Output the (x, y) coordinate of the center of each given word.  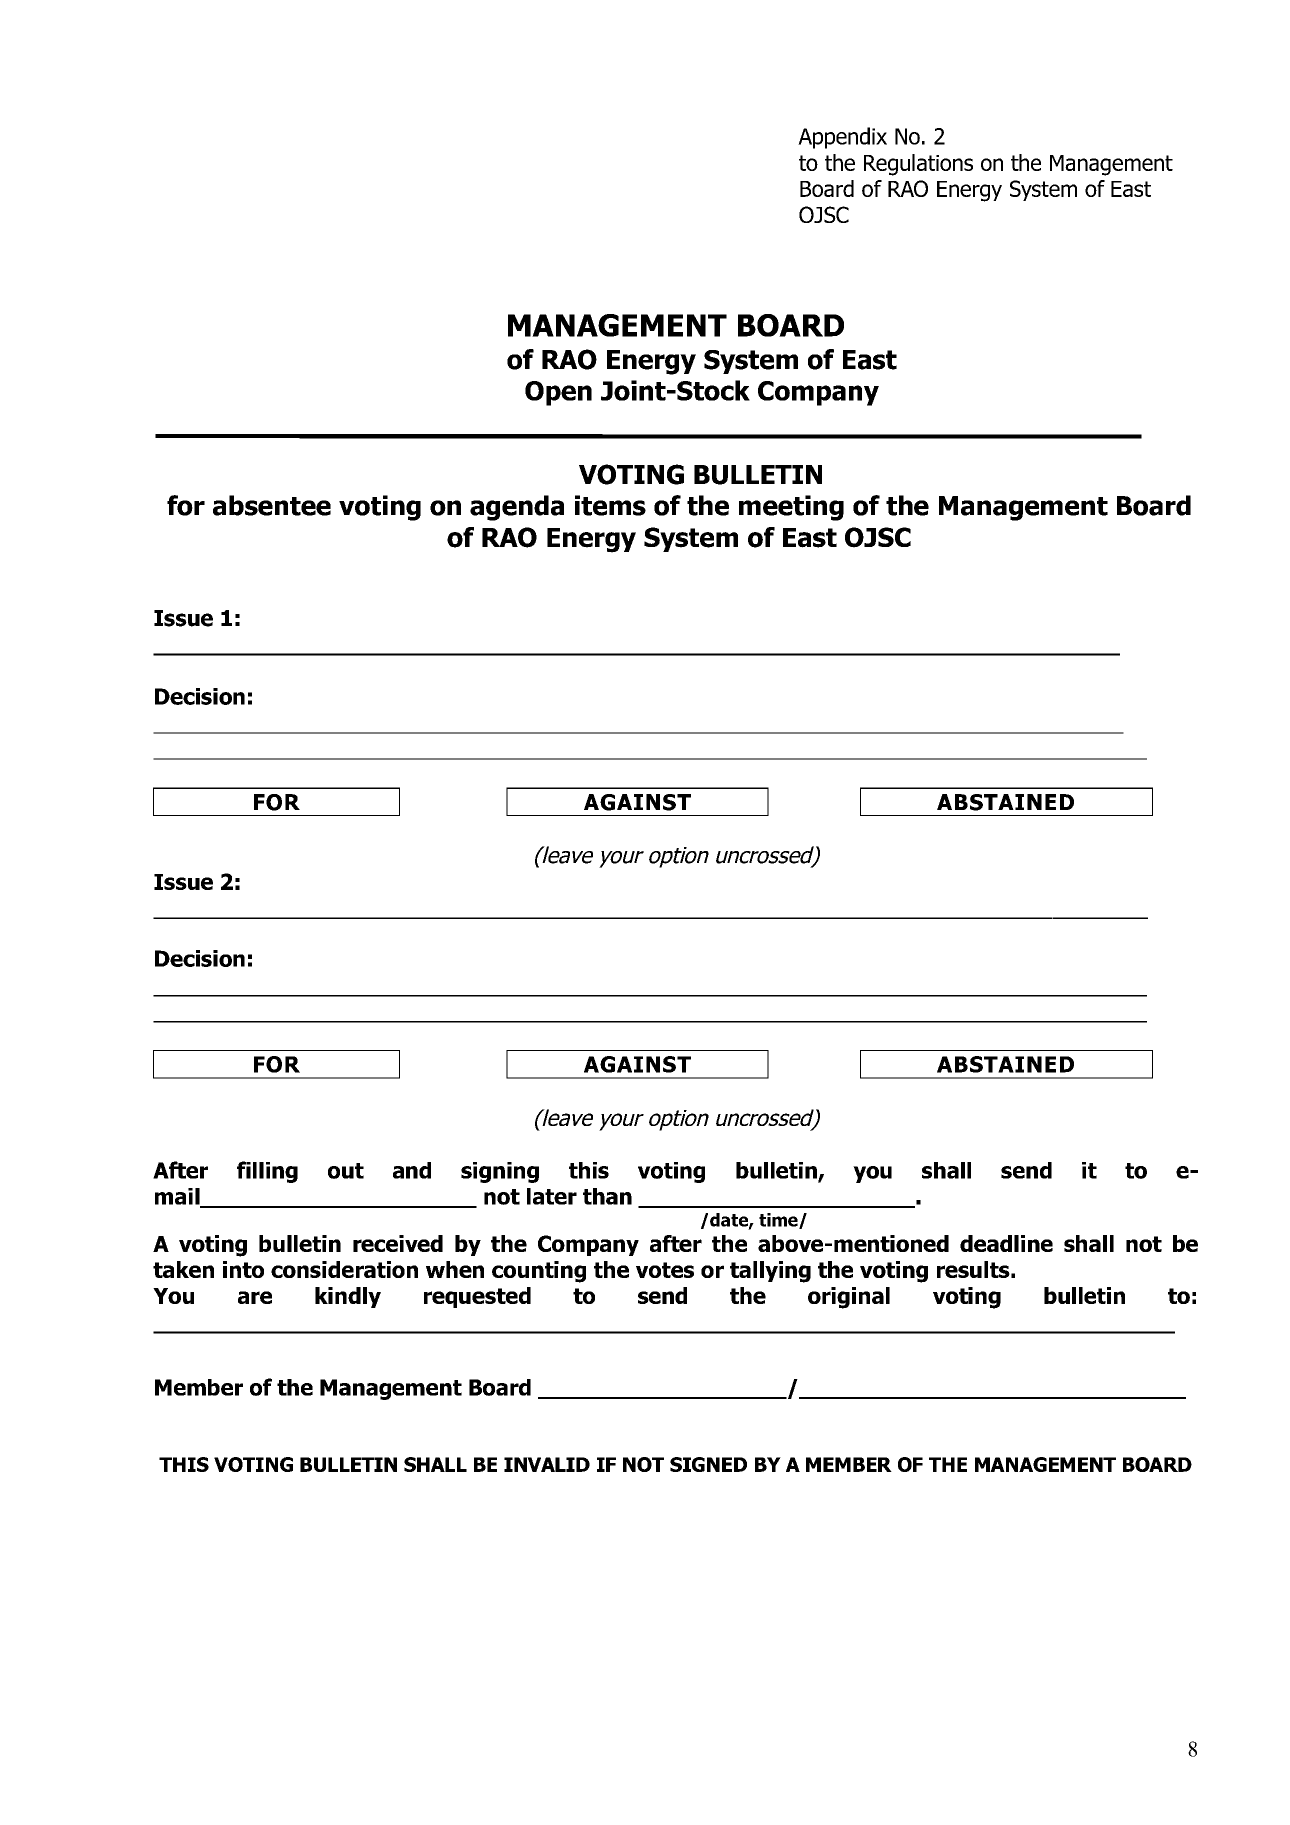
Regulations (918, 165)
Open (558, 393)
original (849, 1298)
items (610, 505)
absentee (272, 505)
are (255, 1297)
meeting (791, 508)
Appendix (842, 138)
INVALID (547, 1464)
